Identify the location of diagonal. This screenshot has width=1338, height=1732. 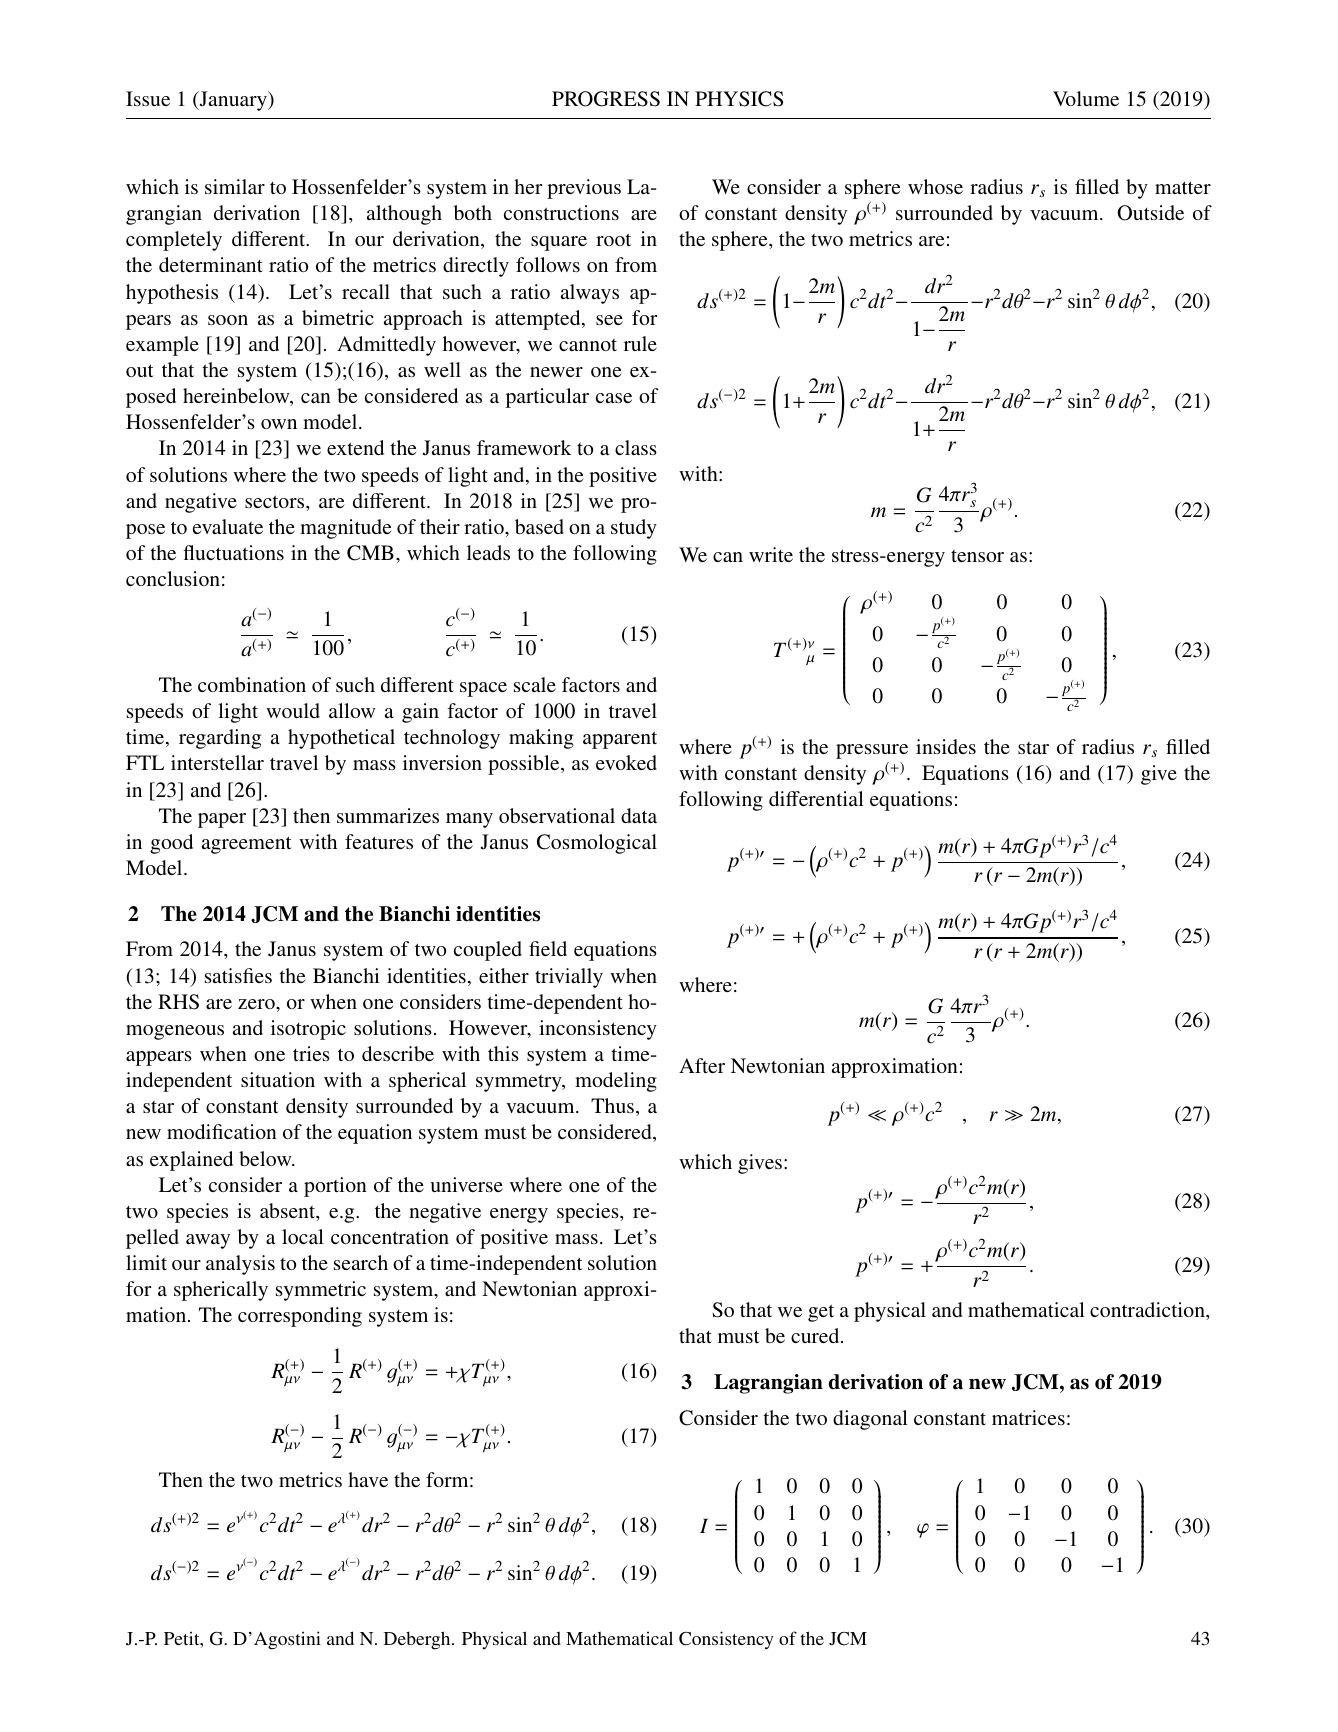
(870, 1420).
